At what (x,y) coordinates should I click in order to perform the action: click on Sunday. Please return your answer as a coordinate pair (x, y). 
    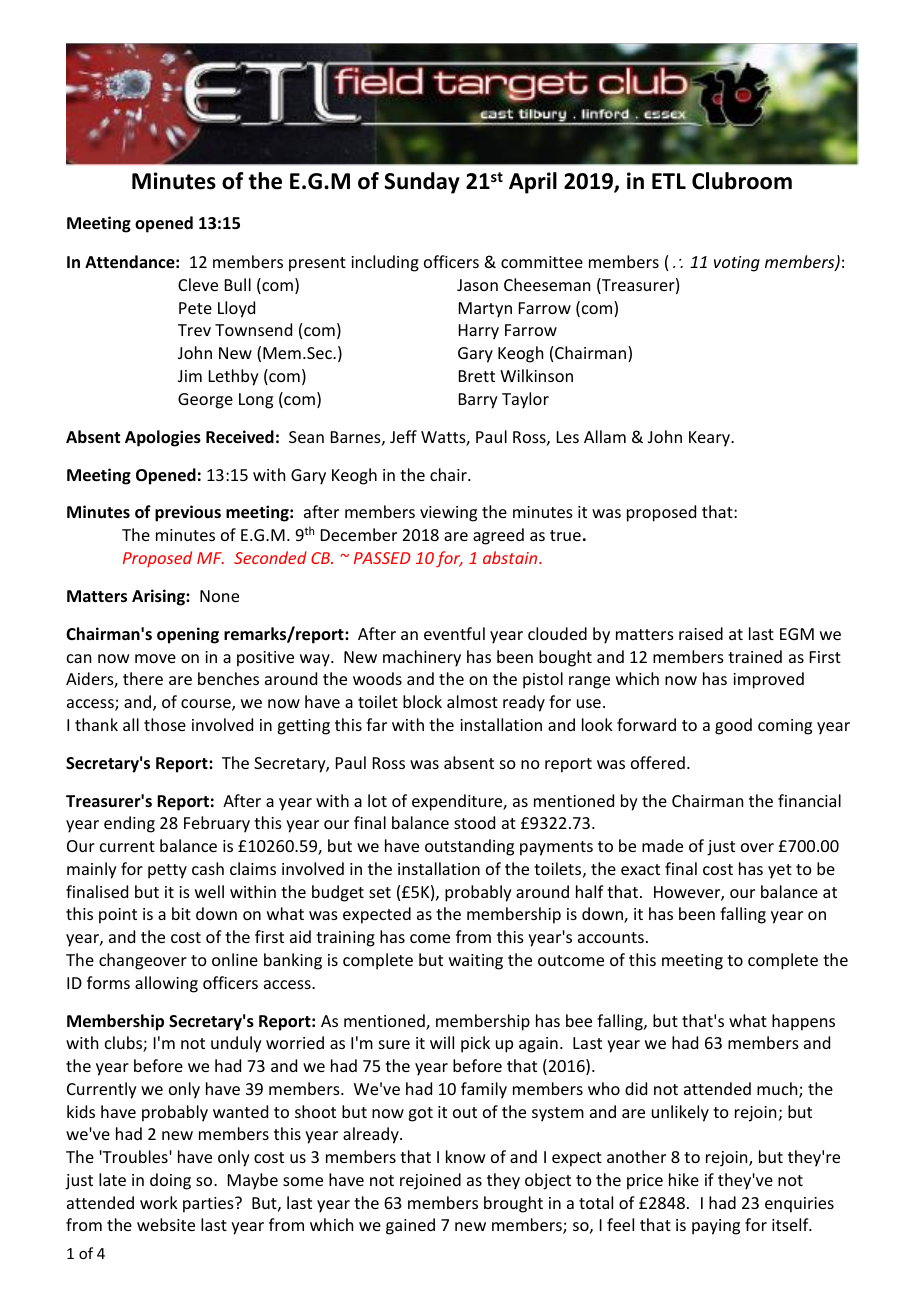
    Looking at the image, I should click on (422, 183).
